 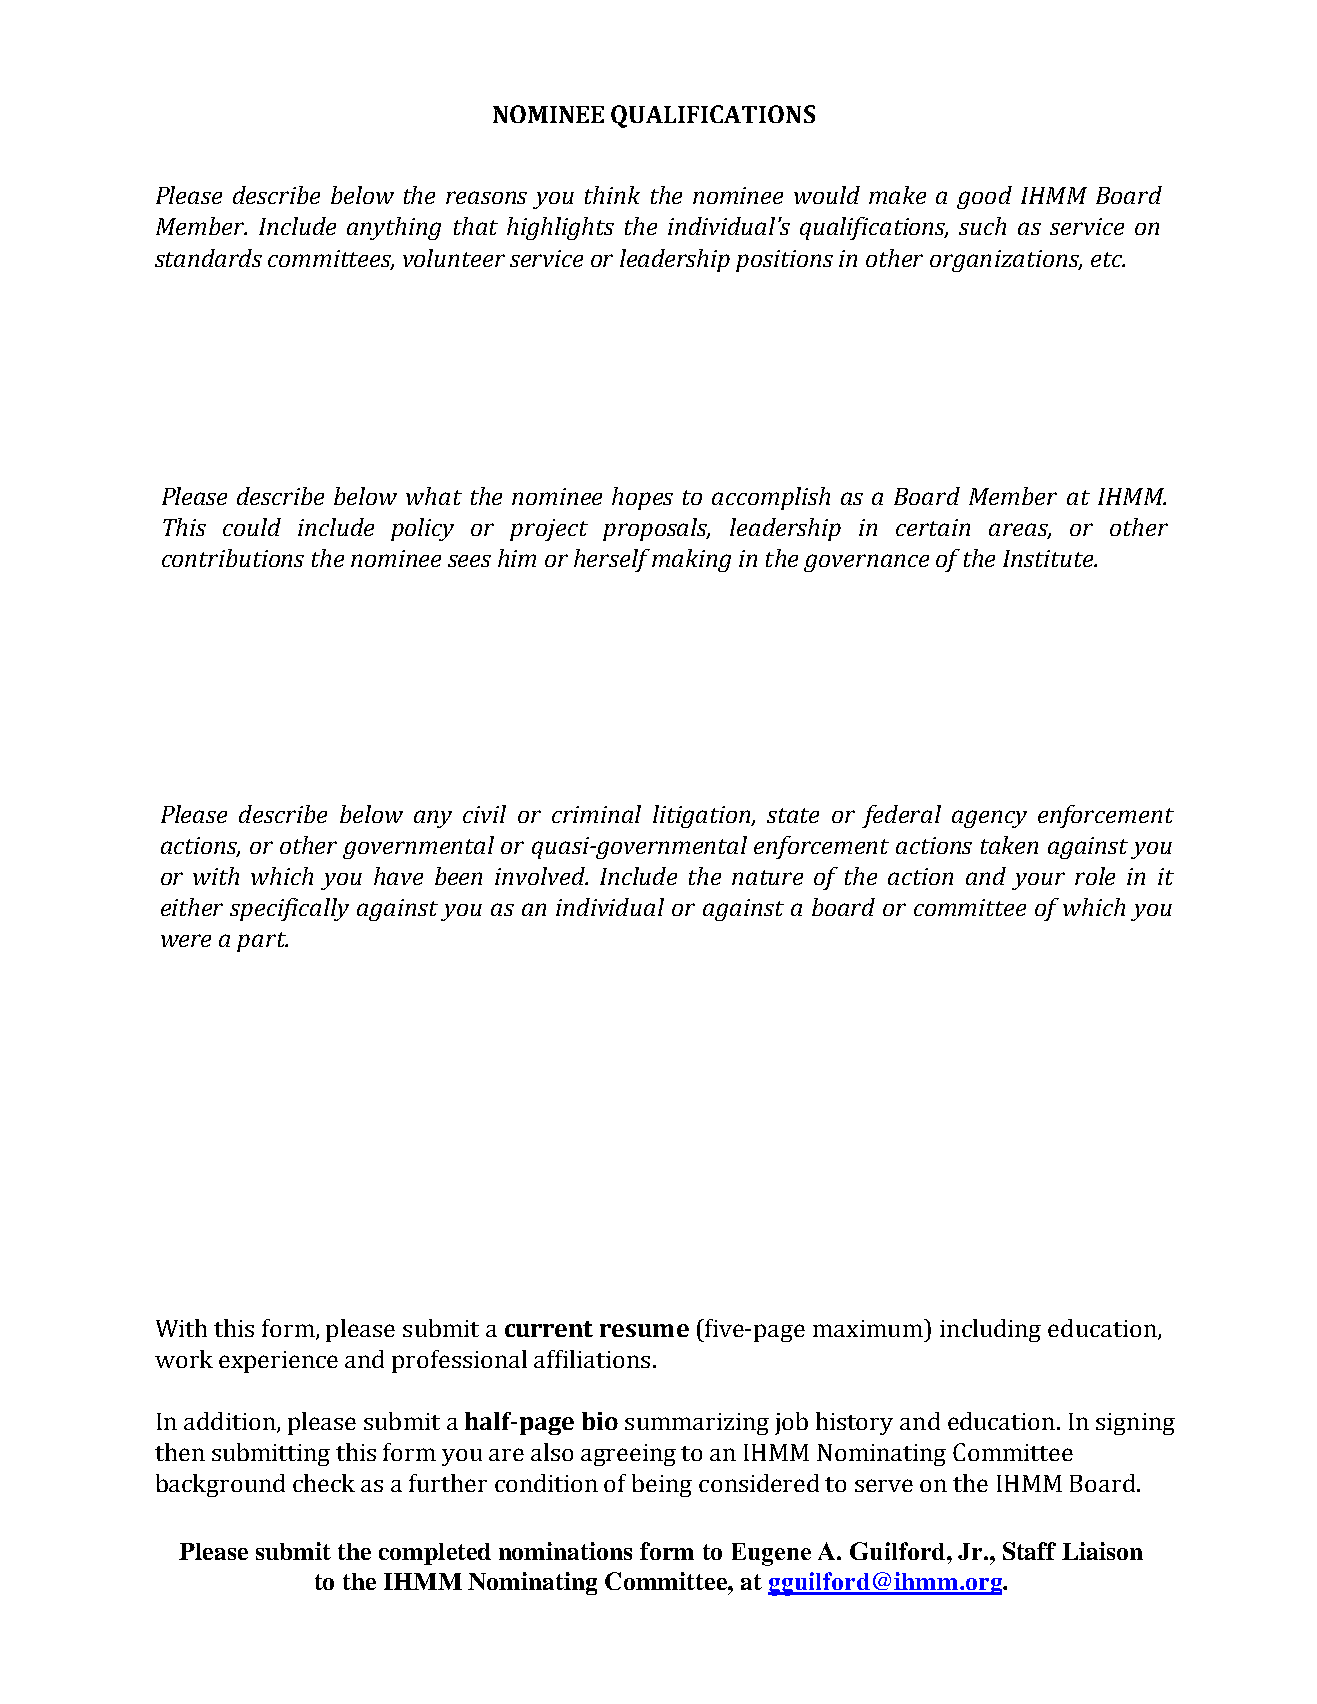 What do you see at coordinates (612, 195) in the document?
I see `think` at bounding box center [612, 195].
